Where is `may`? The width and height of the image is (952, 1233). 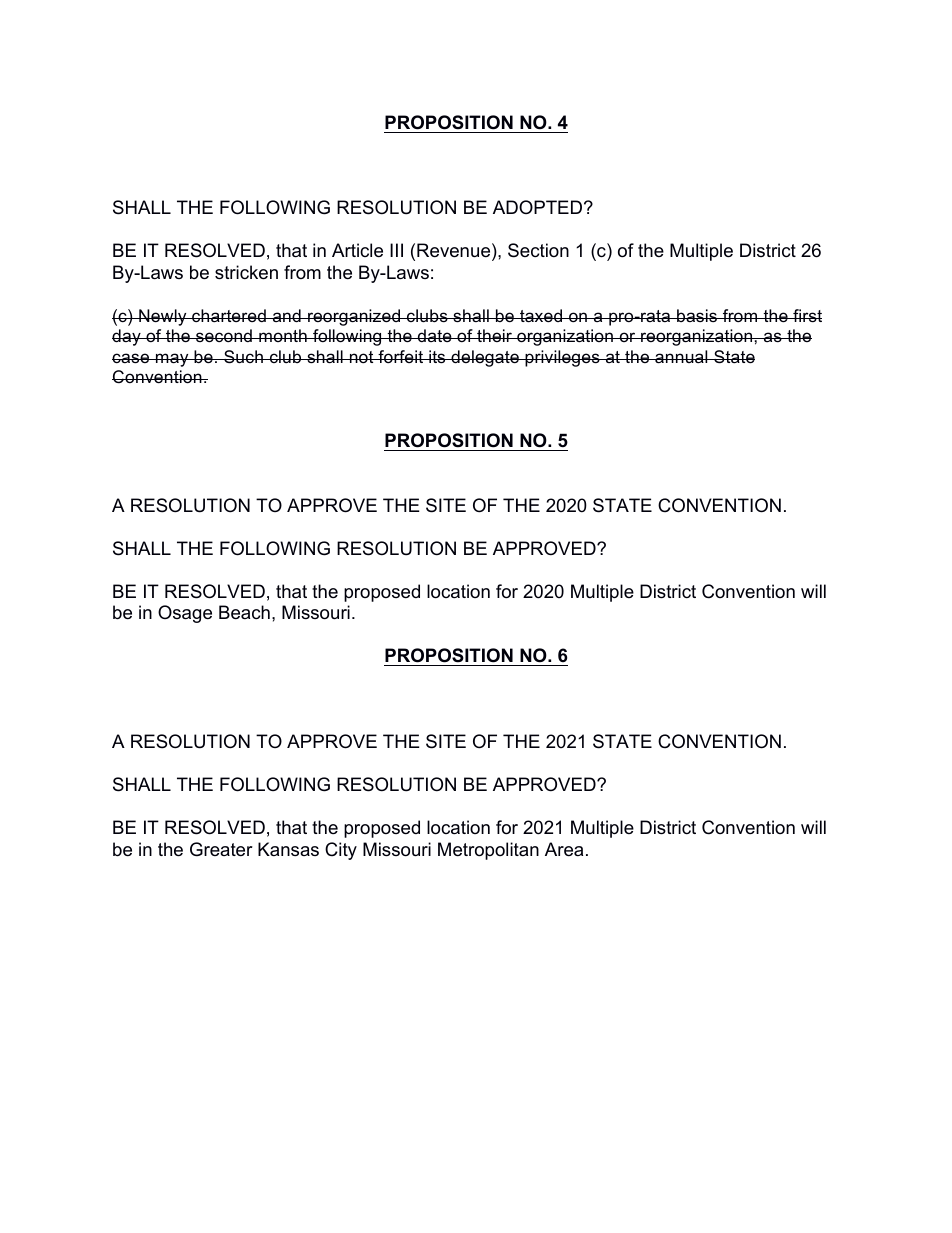
may is located at coordinates (172, 360).
